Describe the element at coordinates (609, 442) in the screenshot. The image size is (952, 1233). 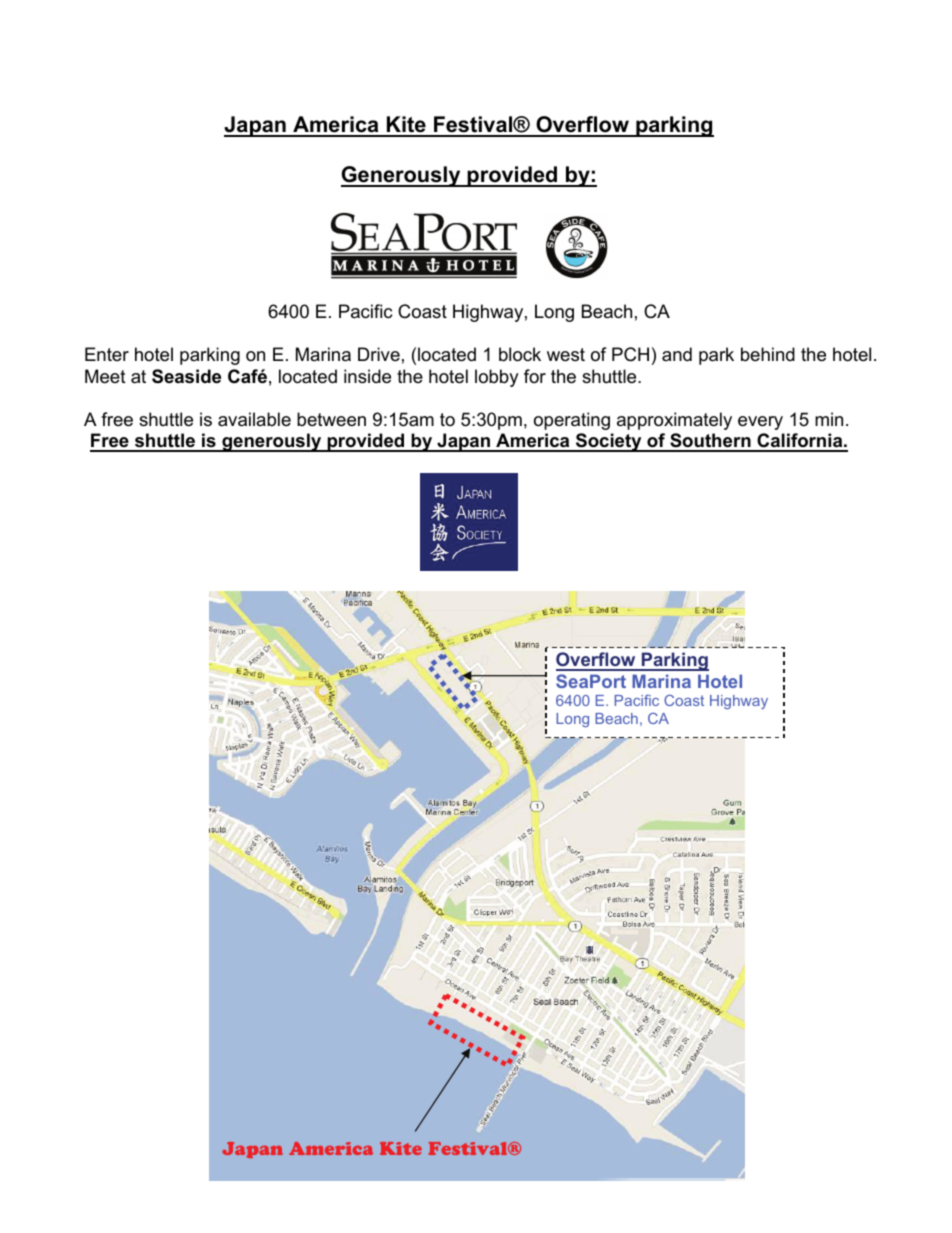
I see `Society` at that location.
